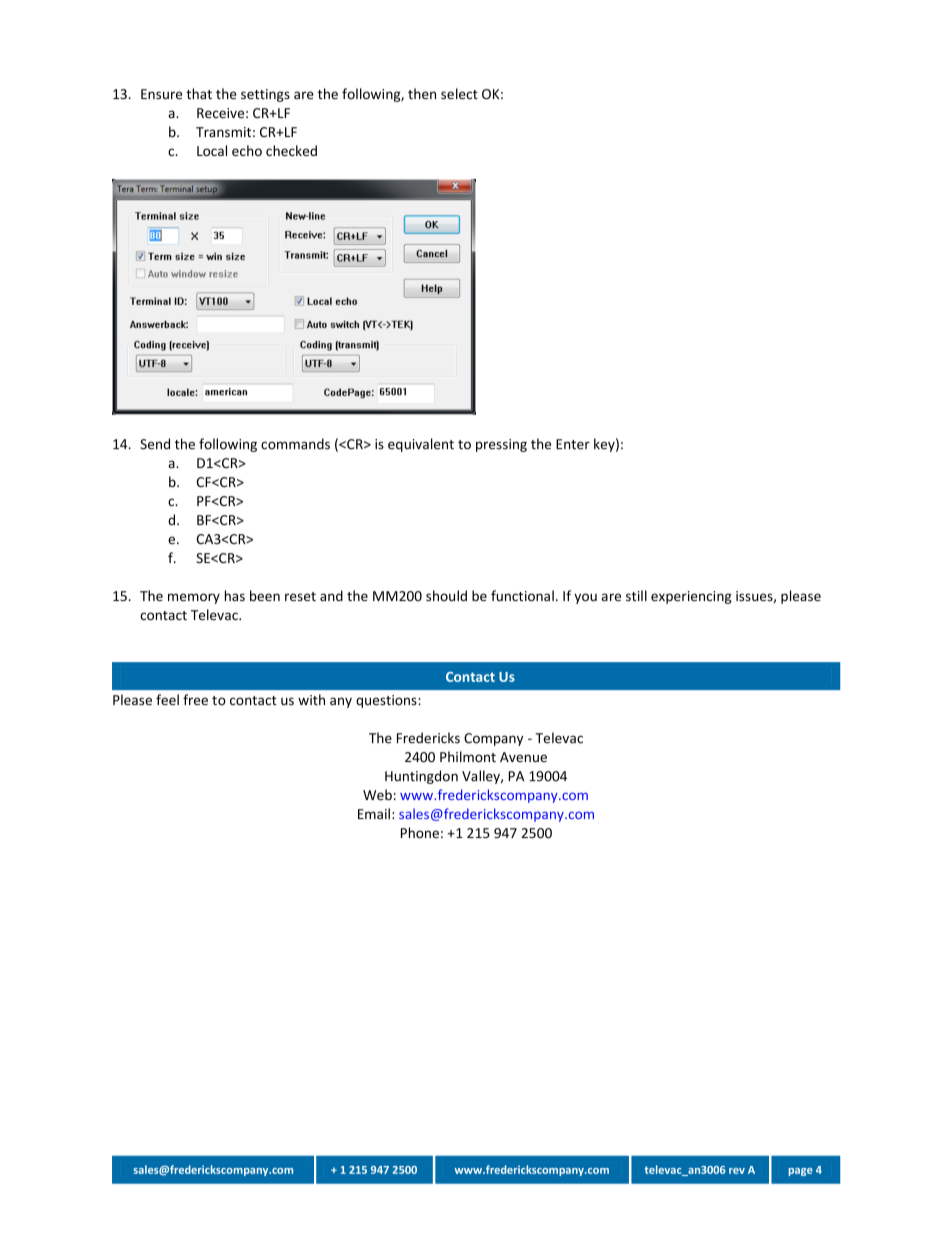 This document has height=1233, width=952. Describe the element at coordinates (422, 94) in the document. I see `then` at that location.
